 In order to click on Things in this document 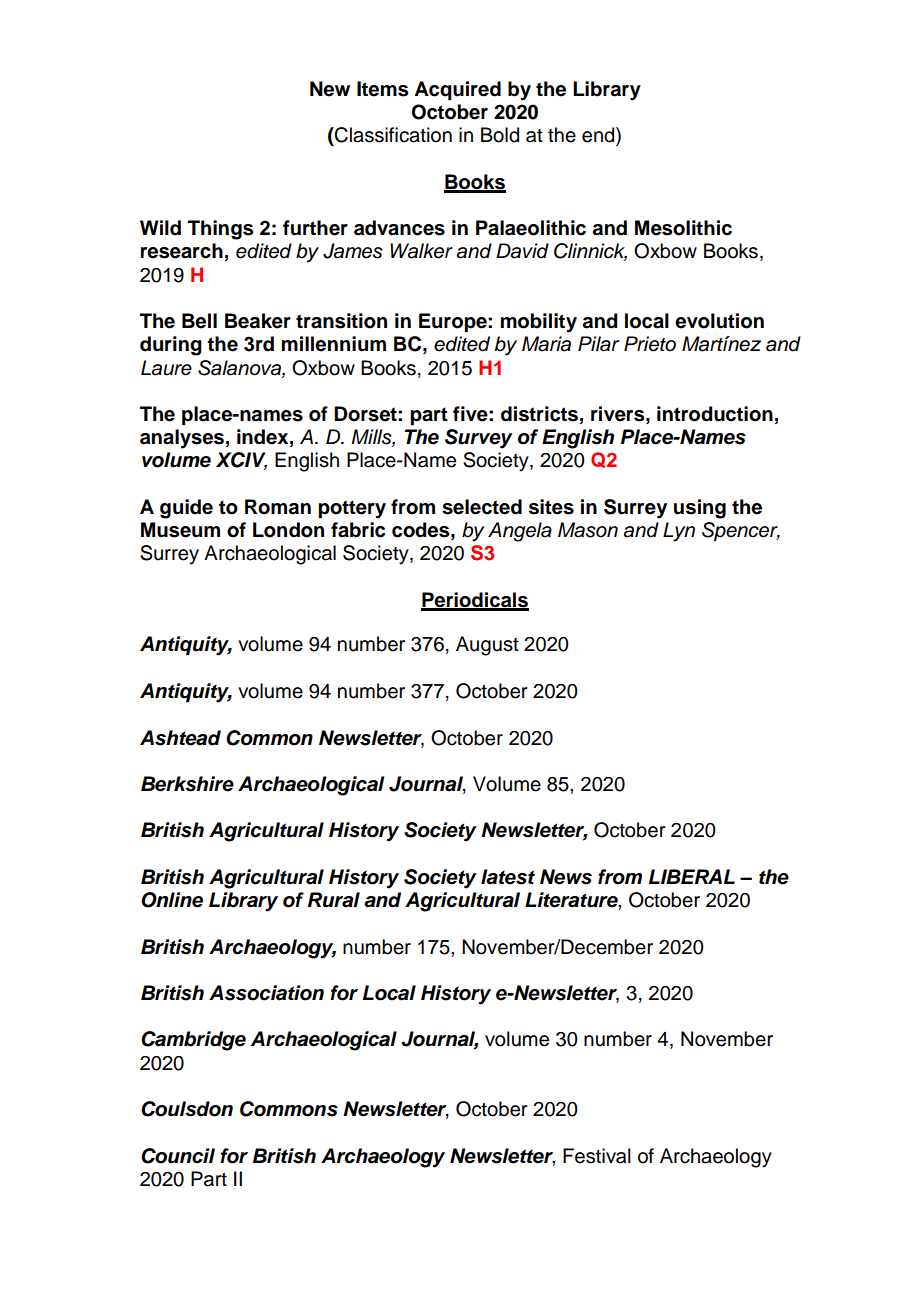, I will do `click(220, 230)`.
